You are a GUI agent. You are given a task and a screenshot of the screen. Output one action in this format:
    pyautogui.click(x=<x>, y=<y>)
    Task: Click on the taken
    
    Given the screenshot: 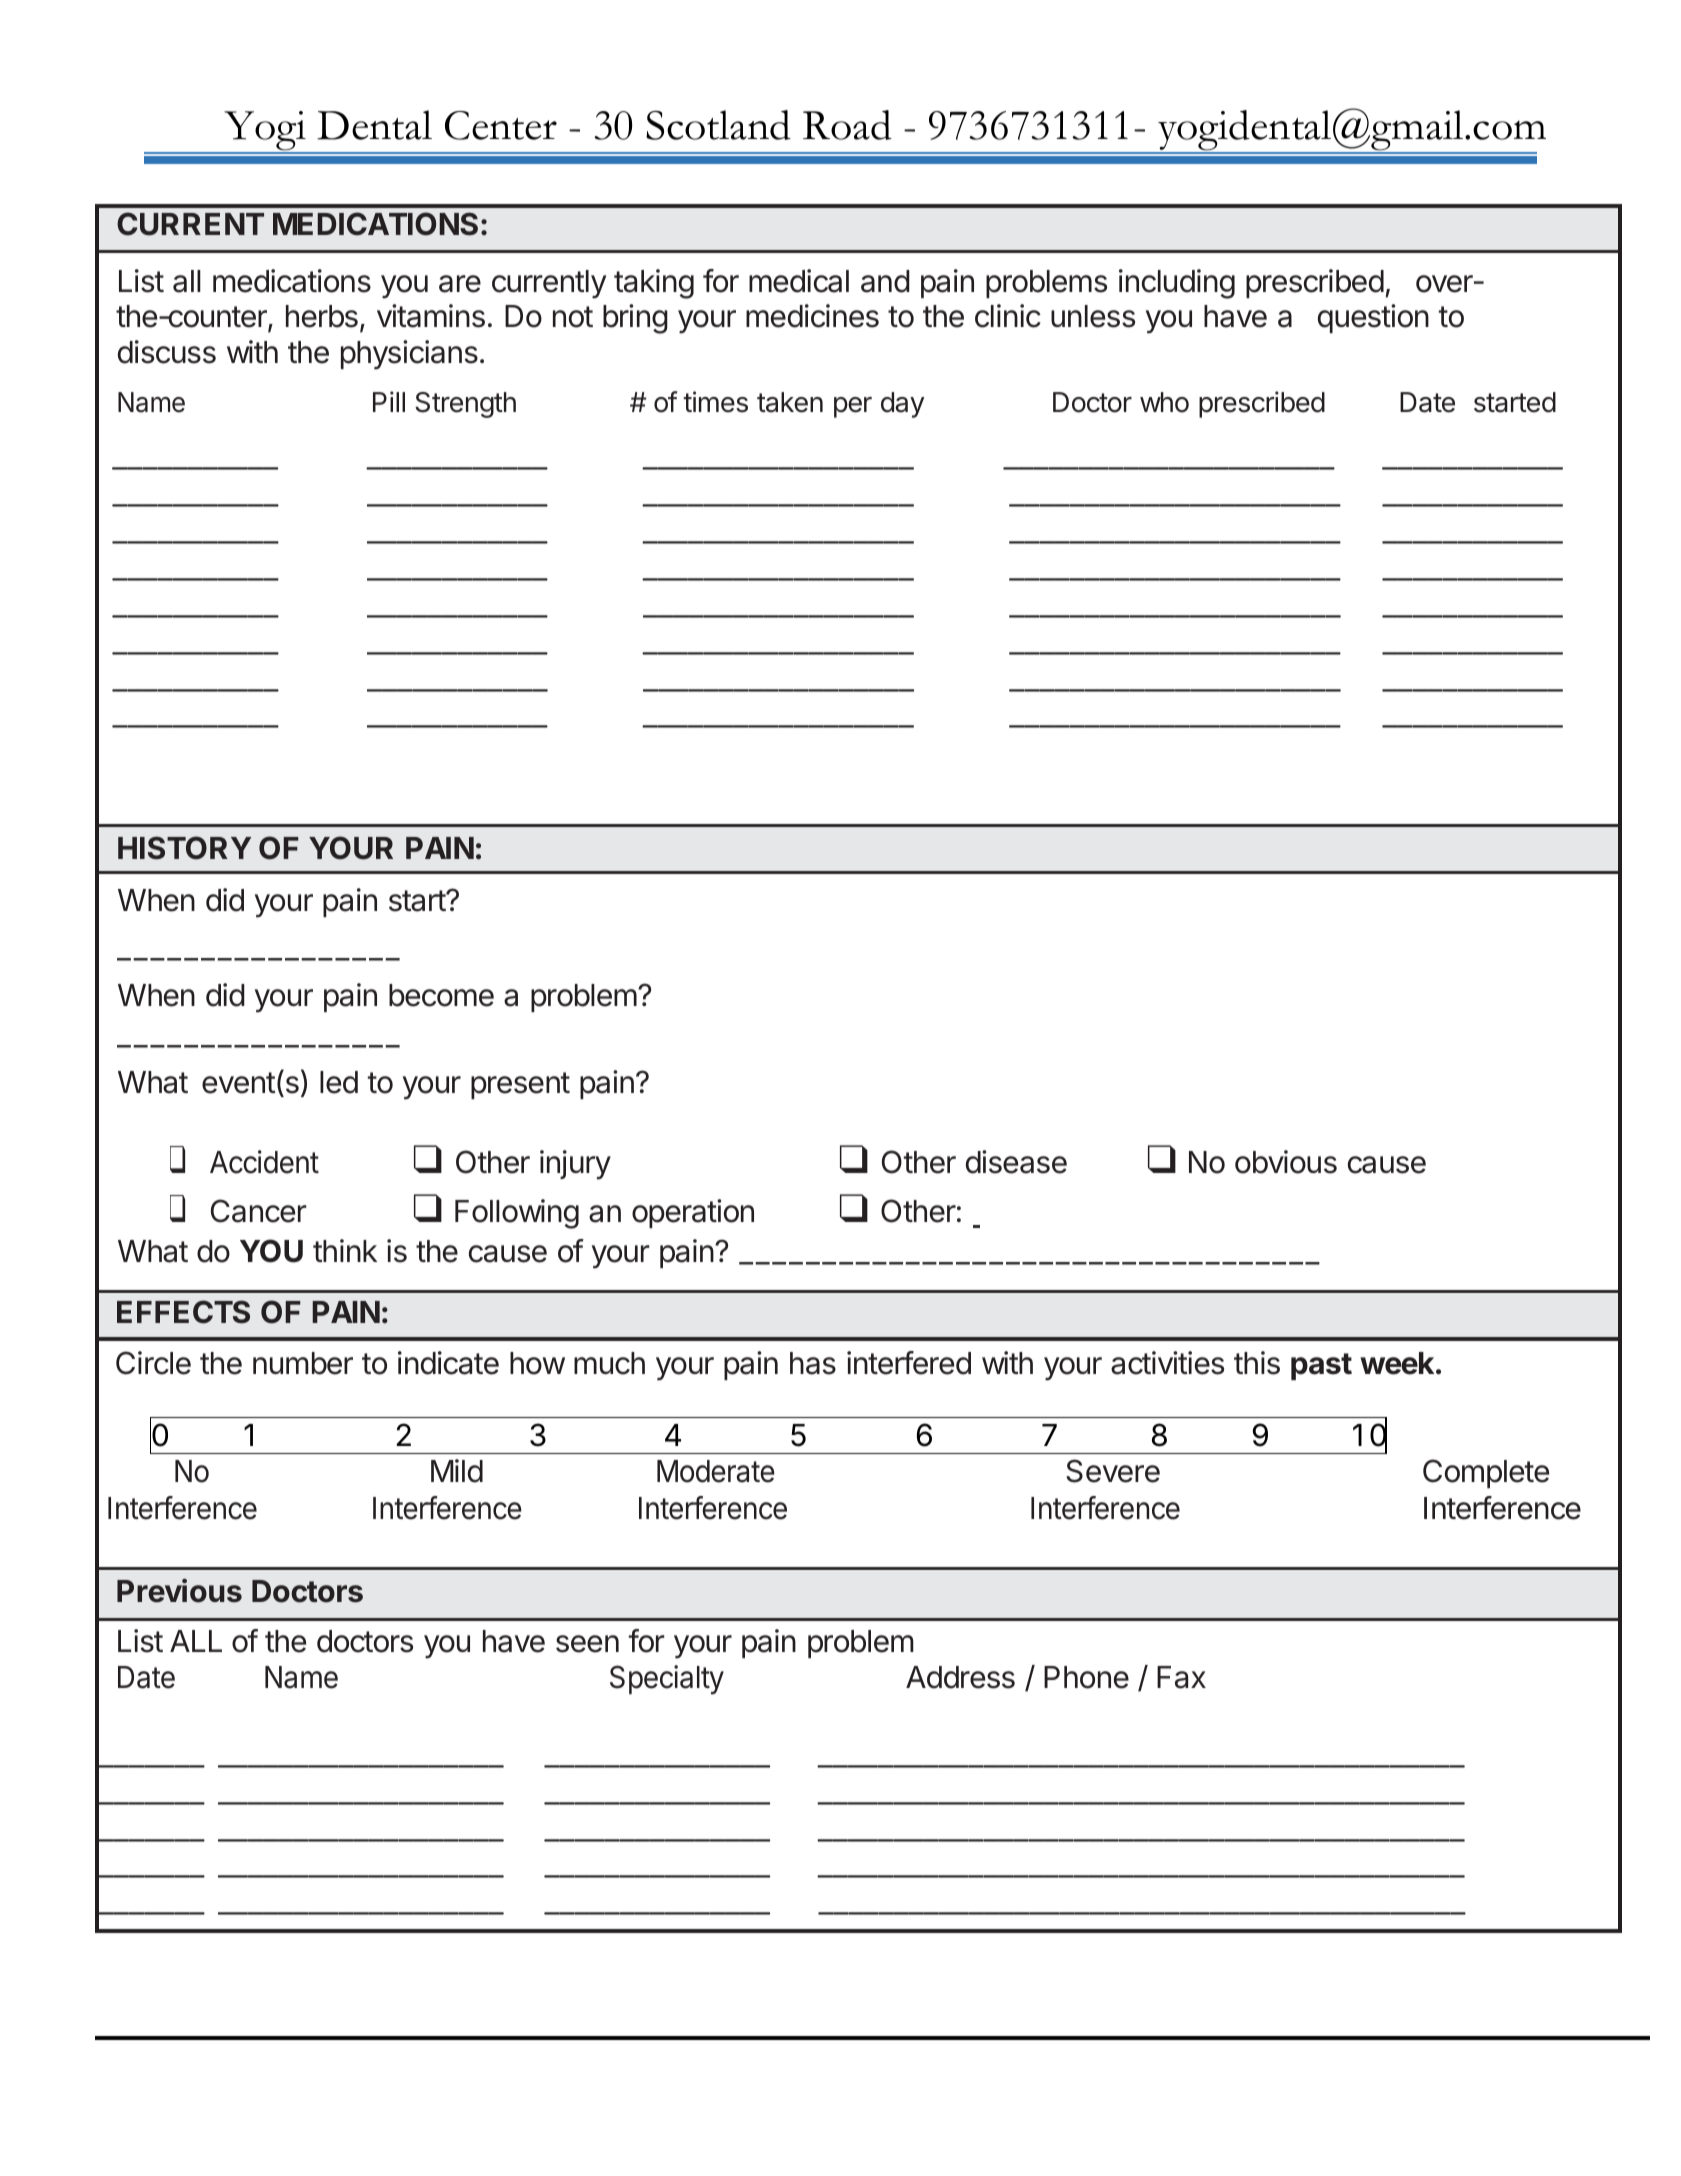 What is the action you would take?
    pyautogui.click(x=790, y=402)
